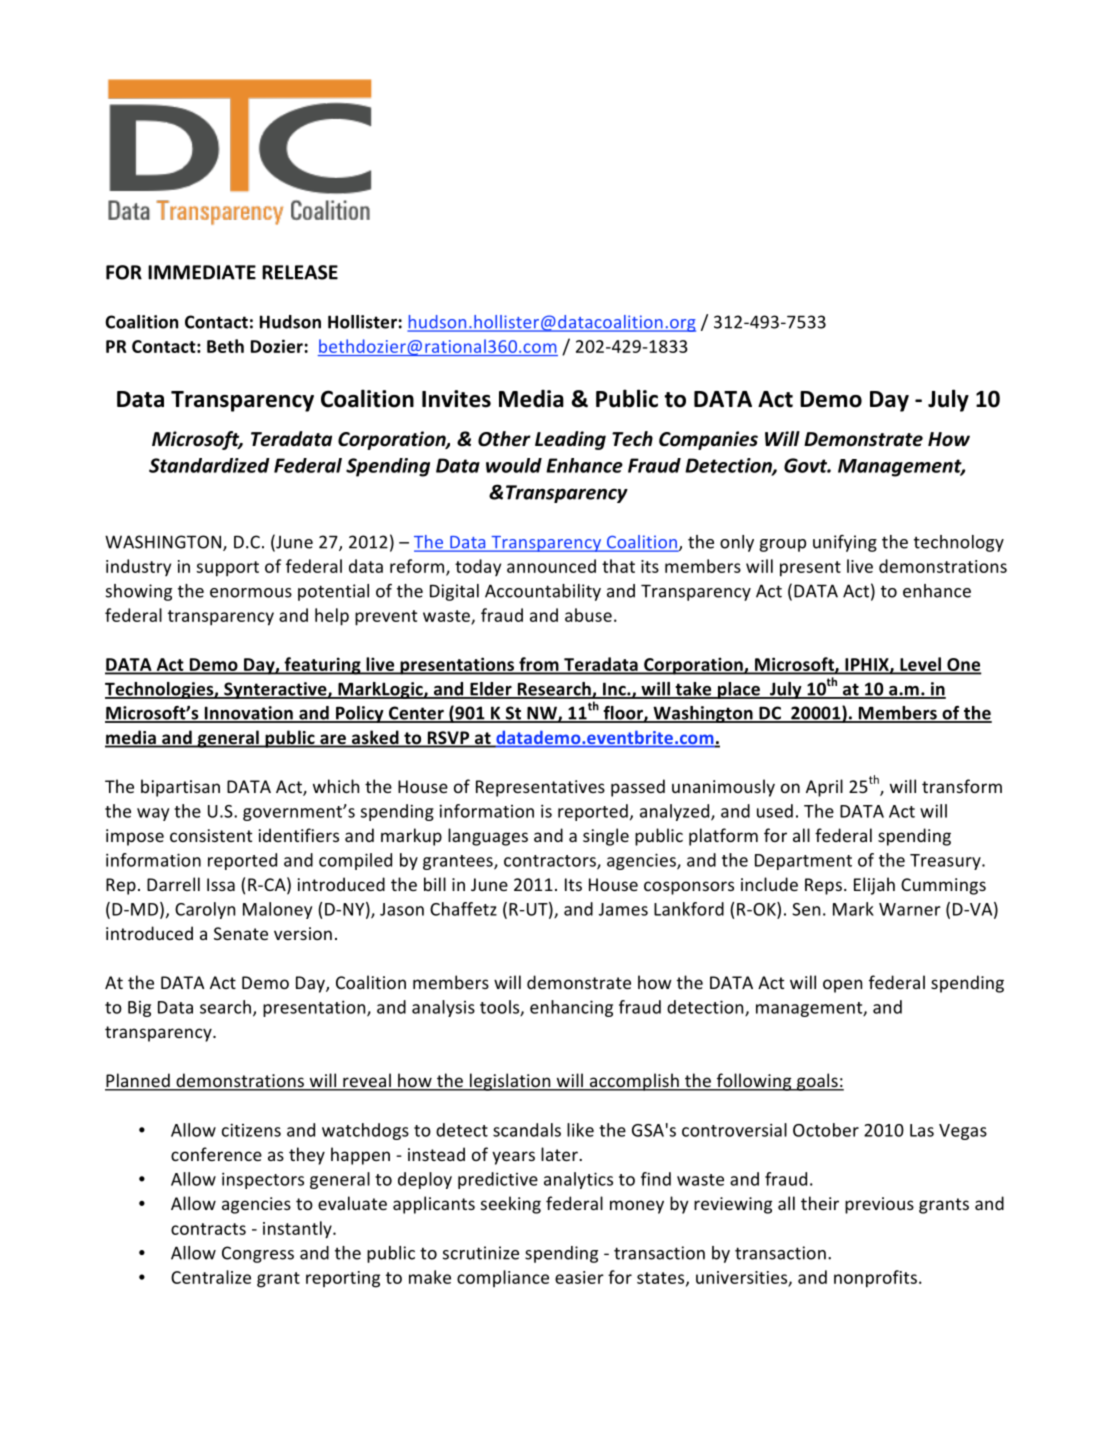 This screenshot has width=1116, height=1444. Describe the element at coordinates (300, 272) in the screenshot. I see `RELEASE` at that location.
